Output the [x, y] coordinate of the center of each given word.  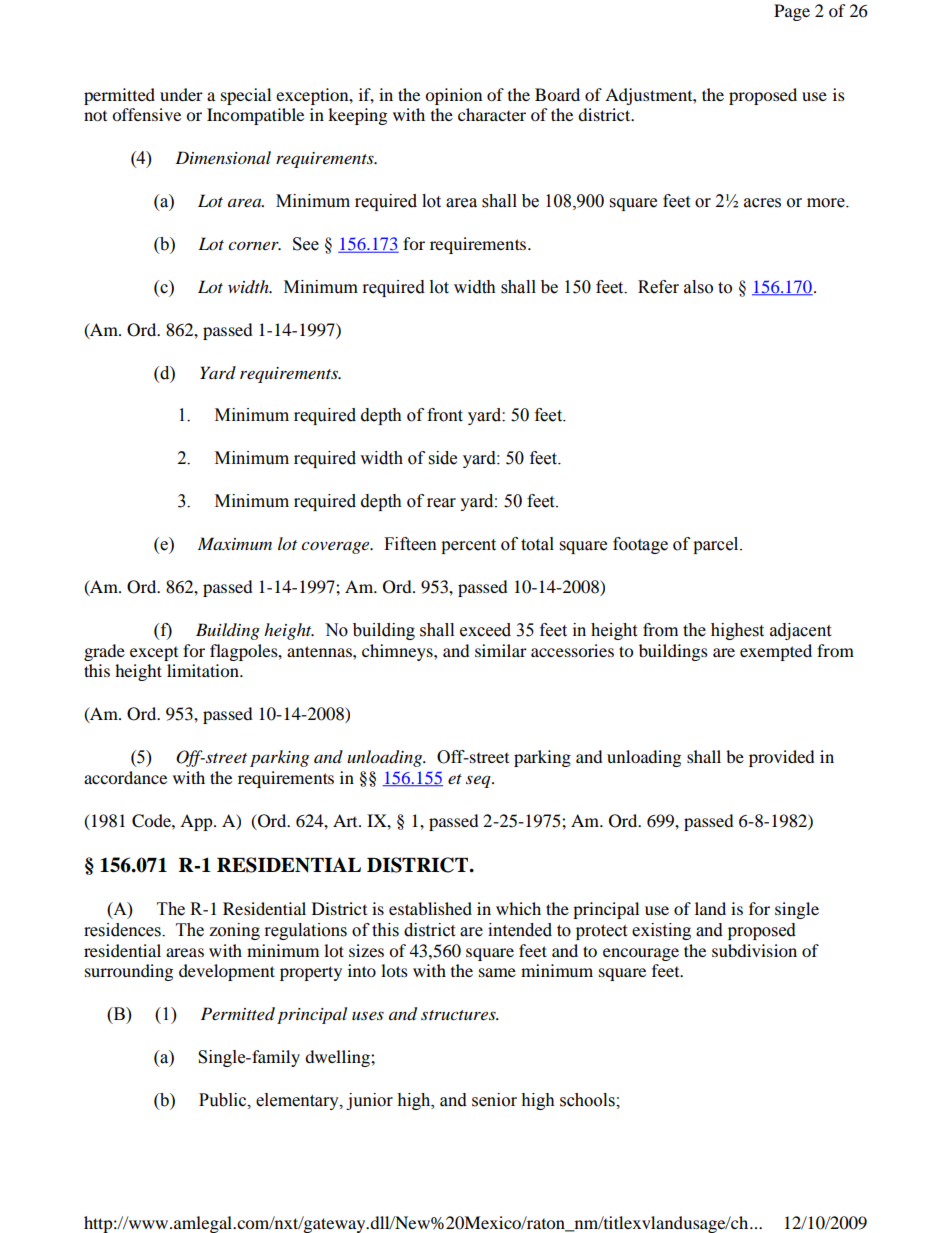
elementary [298, 1101]
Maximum [235, 543]
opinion [453, 96]
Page [792, 12]
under [181, 94]
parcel [717, 545]
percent [468, 546]
